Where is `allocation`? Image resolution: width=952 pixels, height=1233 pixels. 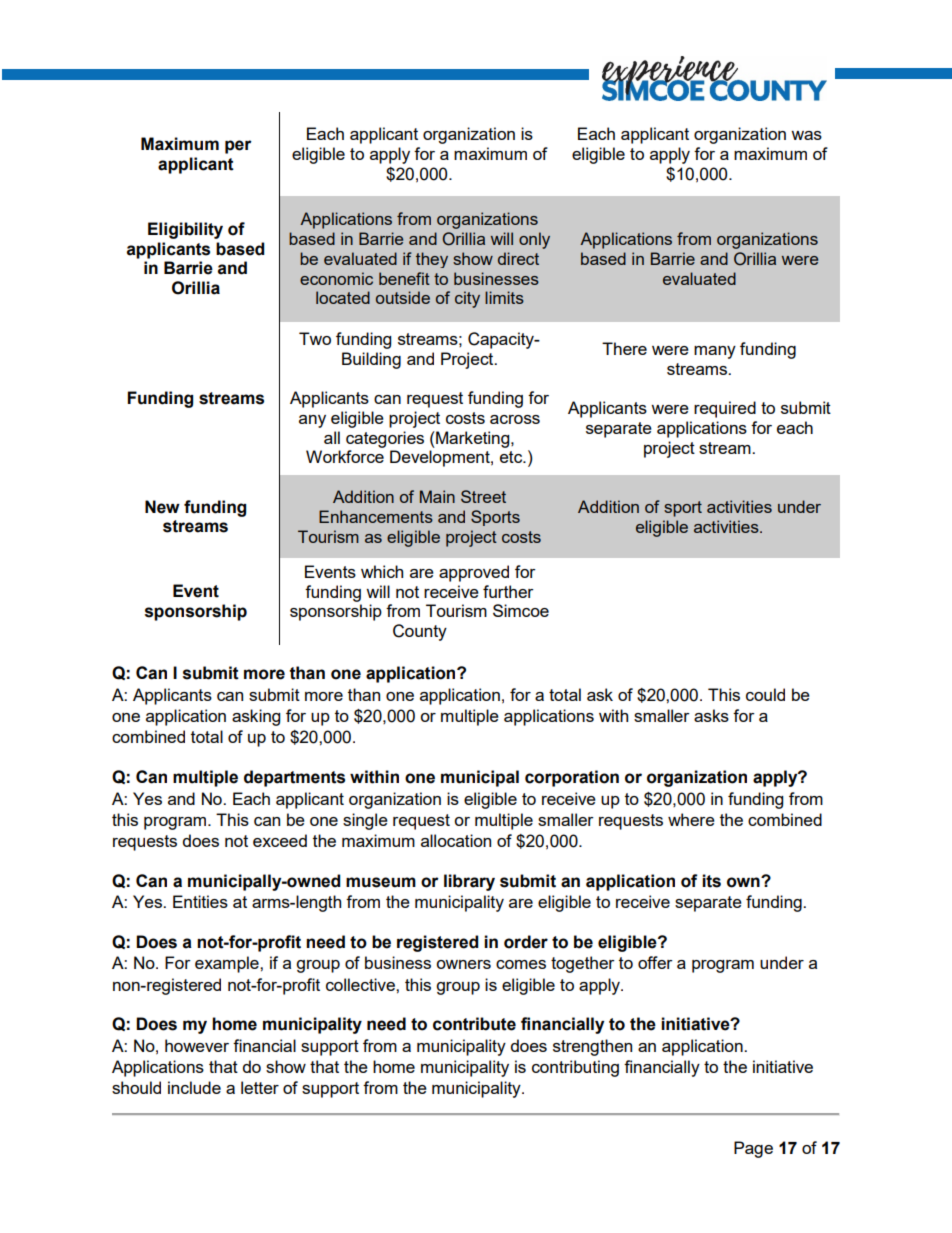
allocation is located at coordinates (456, 840).
